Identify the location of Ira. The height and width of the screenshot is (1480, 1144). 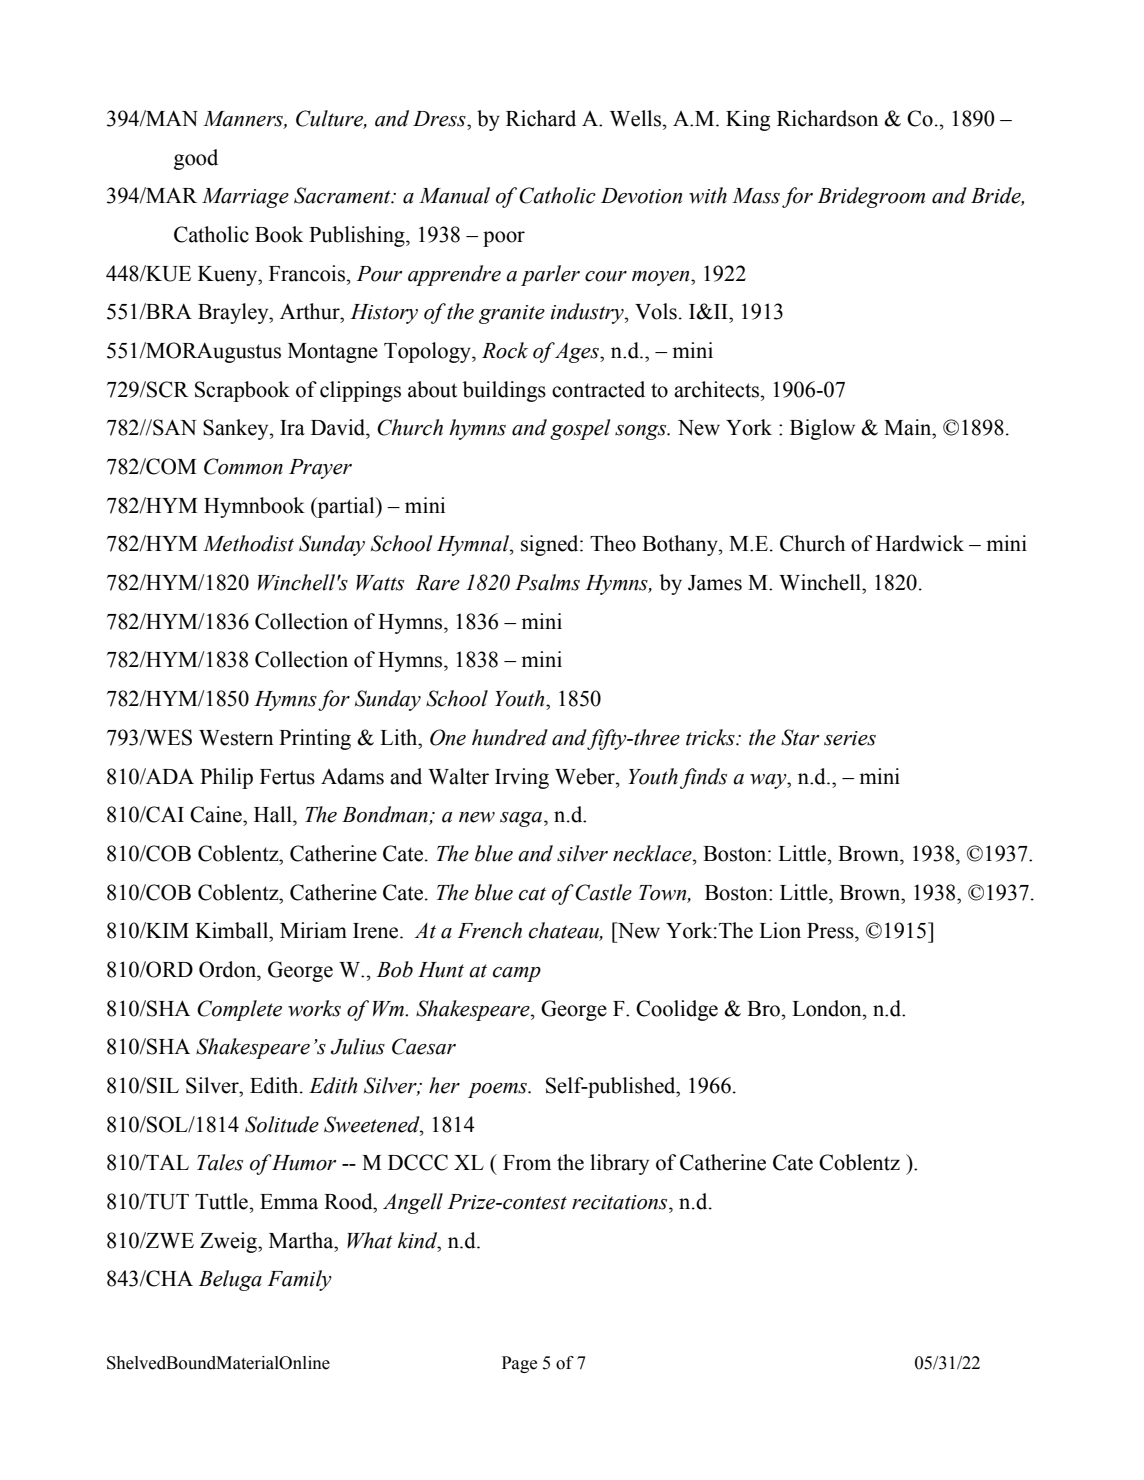
(292, 428).
